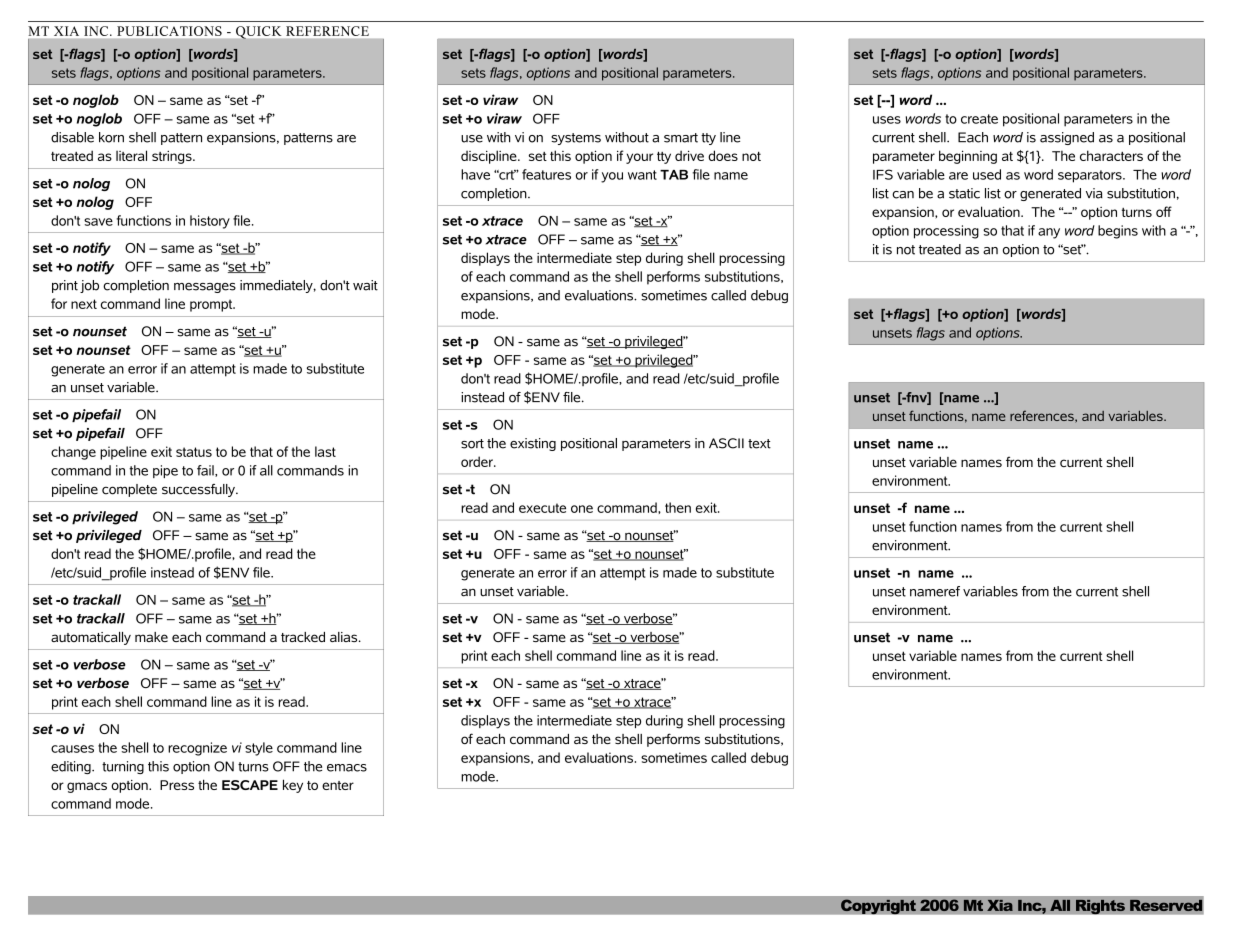 The image size is (1233, 952). Describe the element at coordinates (678, 507) in the screenshot. I see `then` at that location.
